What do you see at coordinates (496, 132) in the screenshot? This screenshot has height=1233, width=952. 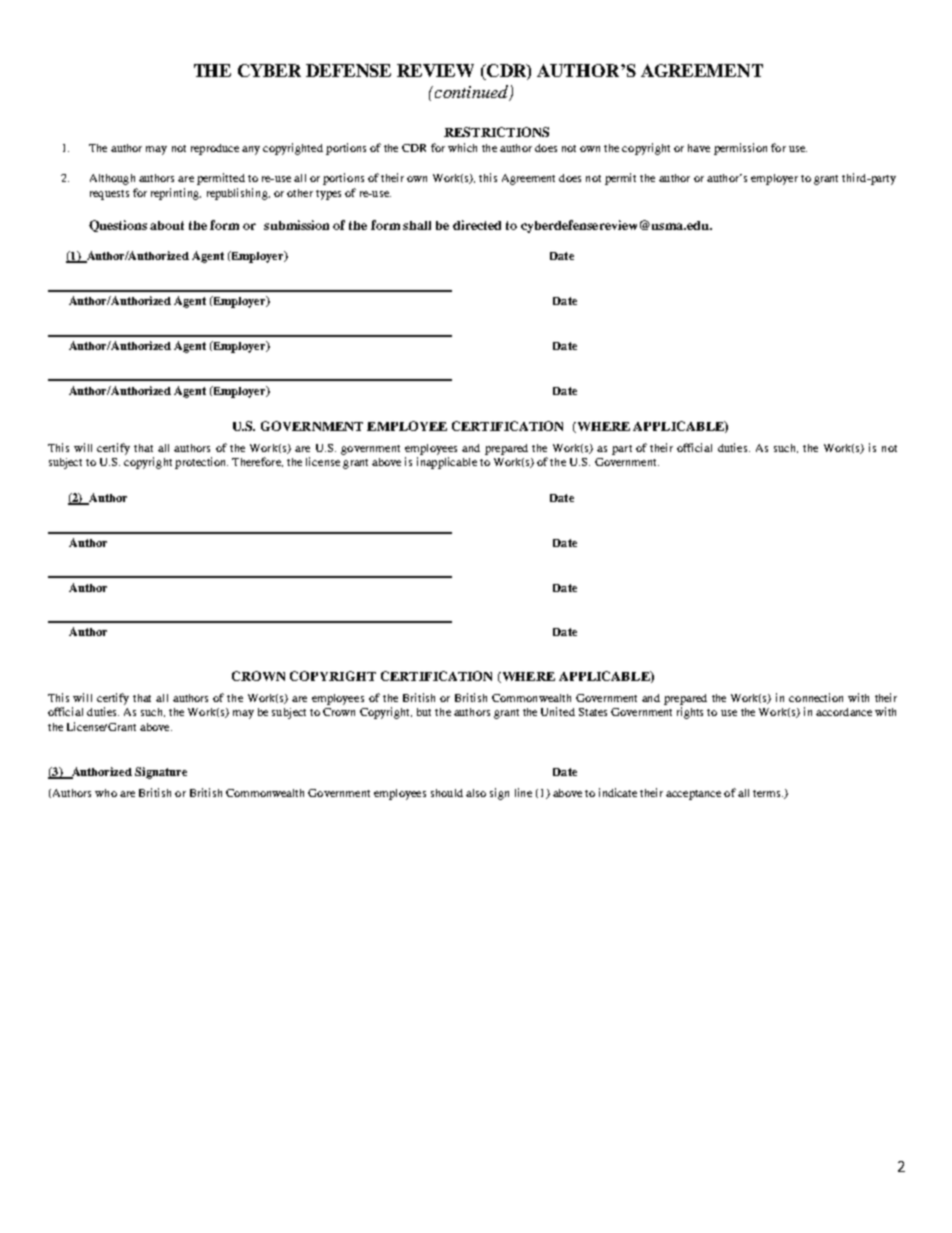 I see `RESTRICTIONS` at bounding box center [496, 132].
